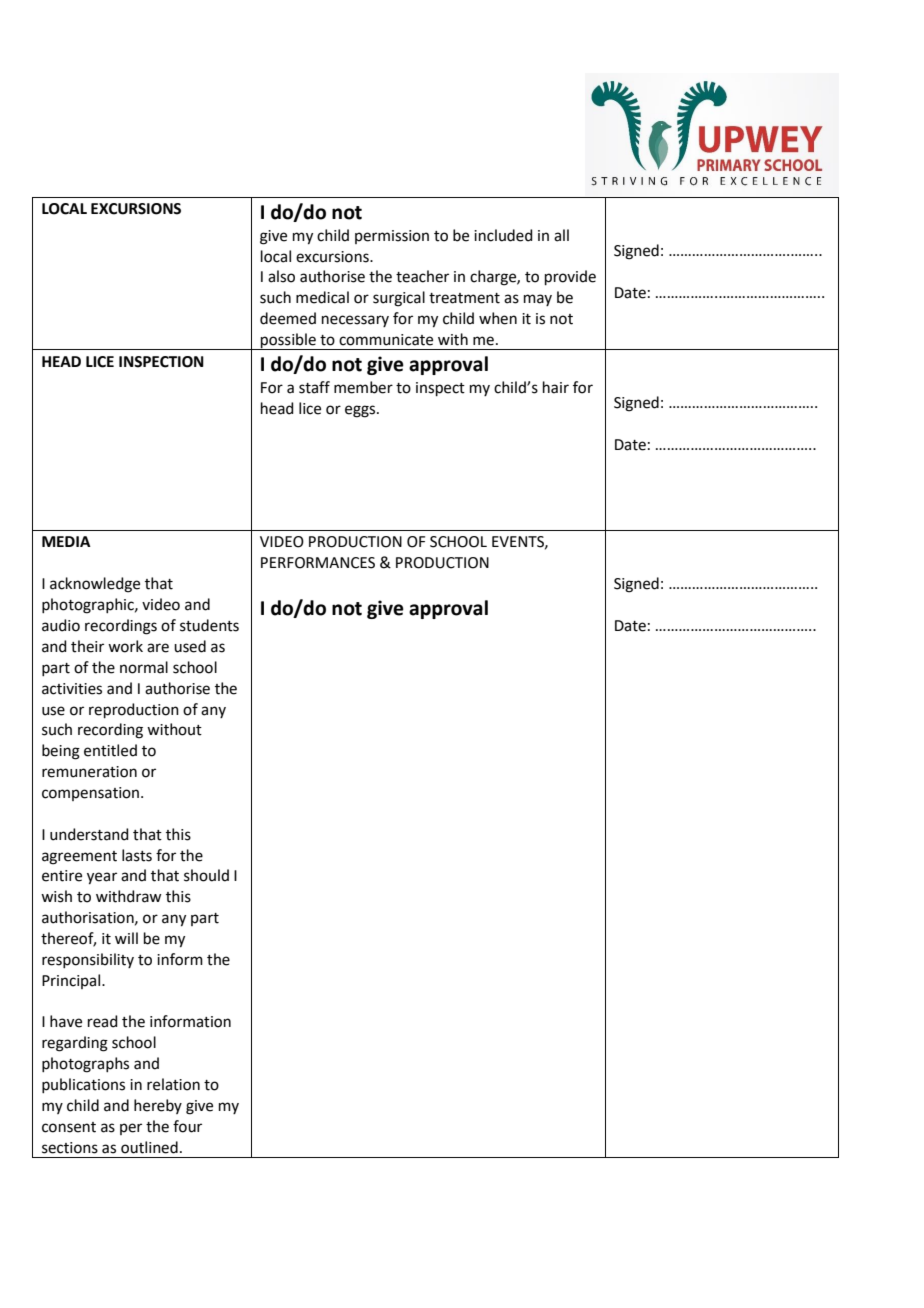  I want to click on medical, so click(322, 297).
